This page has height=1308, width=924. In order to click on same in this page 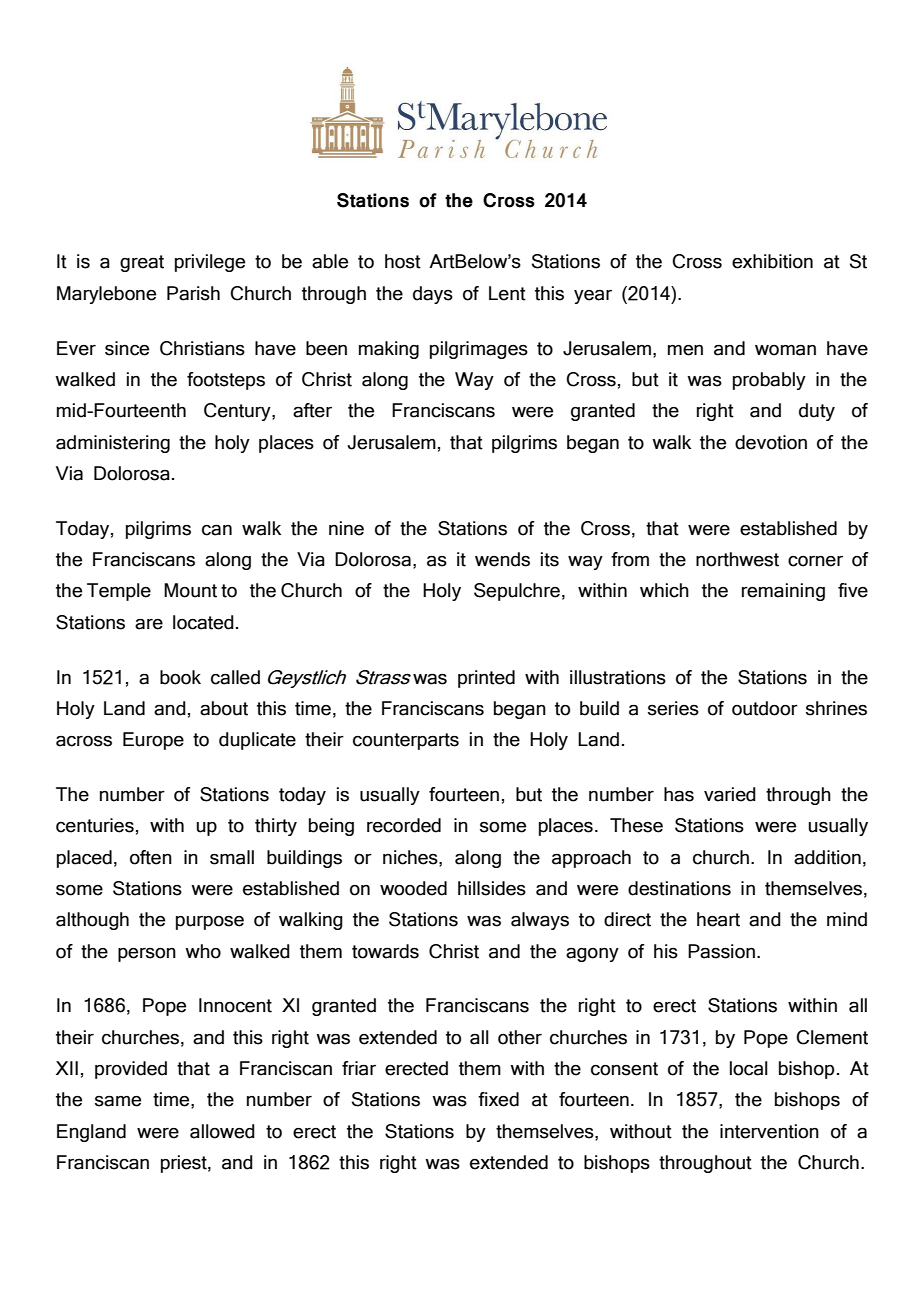, I will do `click(118, 1101)`.
